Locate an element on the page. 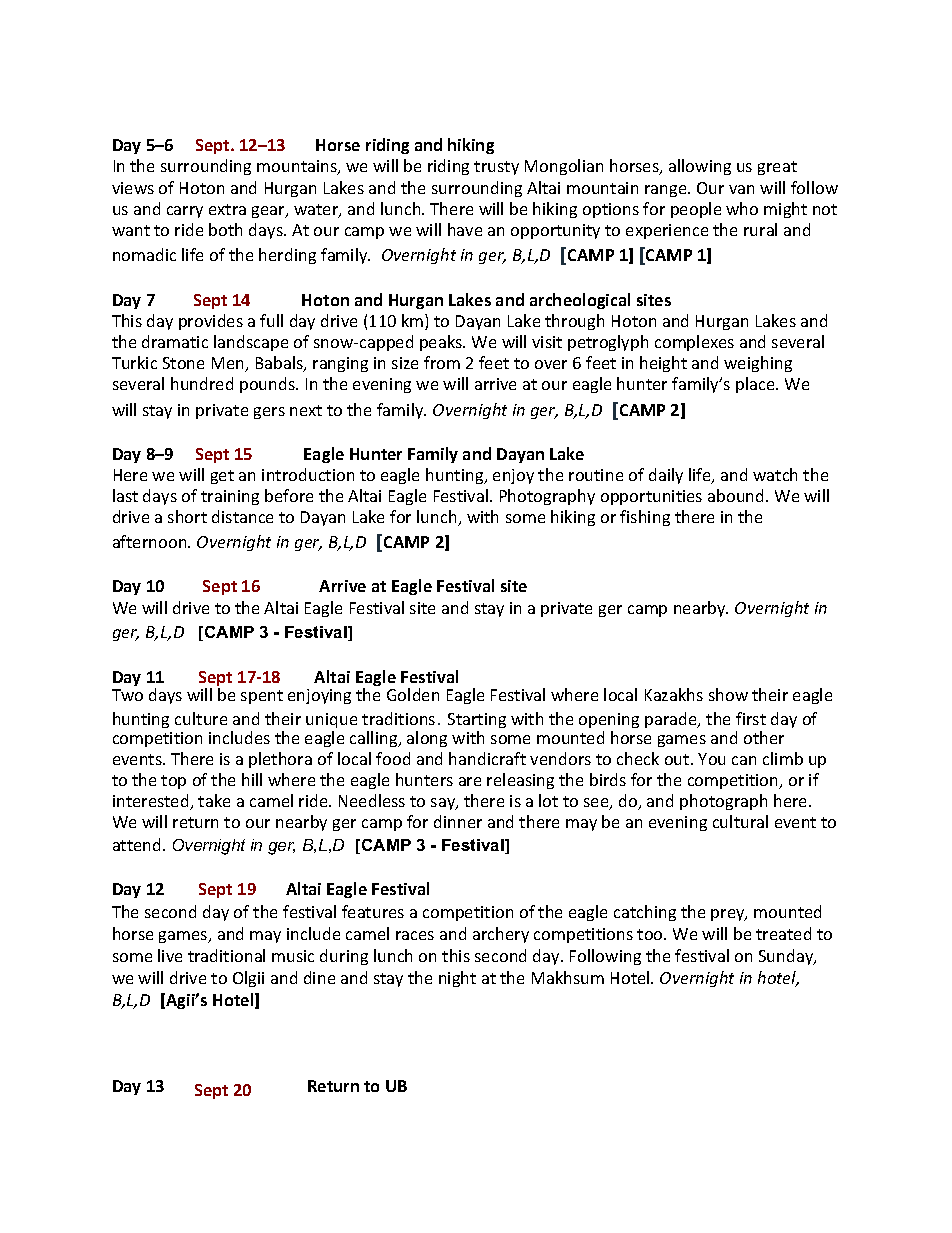 Image resolution: width=952 pixels, height=1233 pixels. van is located at coordinates (741, 189).
